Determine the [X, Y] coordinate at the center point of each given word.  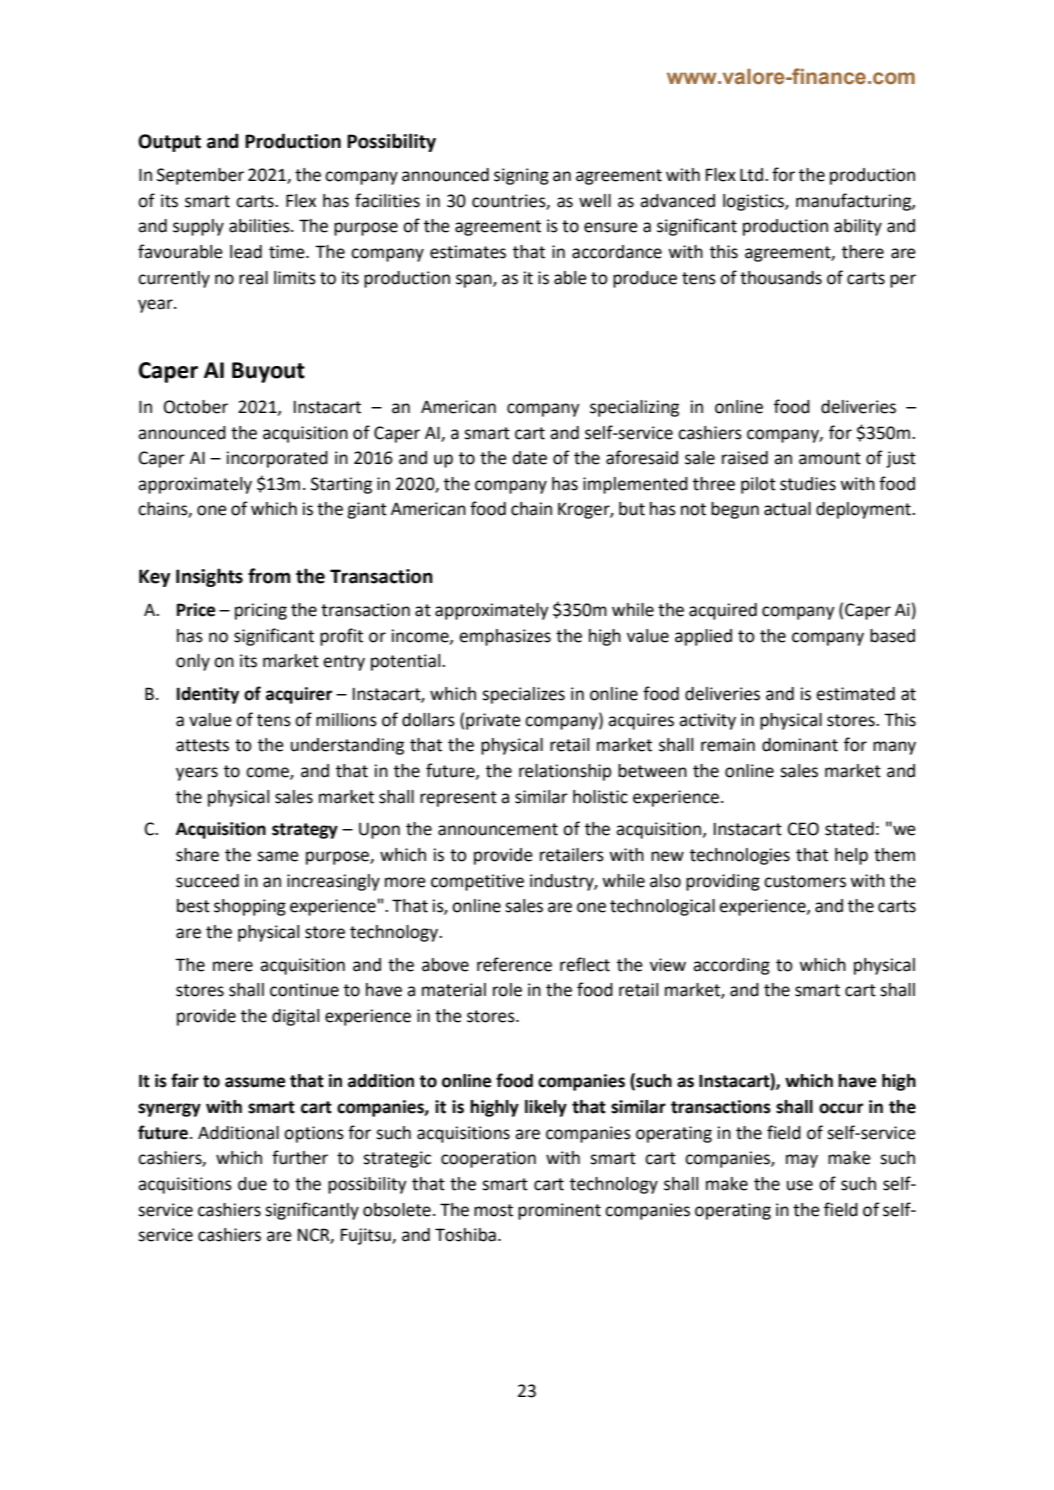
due [252, 1184]
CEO [803, 829]
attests [202, 745]
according [731, 966]
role [507, 990]
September [200, 176]
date [530, 458]
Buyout [268, 372]
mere [233, 966]
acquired [723, 611]
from [269, 576]
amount [830, 458]
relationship [565, 772]
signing [521, 176]
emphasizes [505, 637]
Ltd [751, 175]
